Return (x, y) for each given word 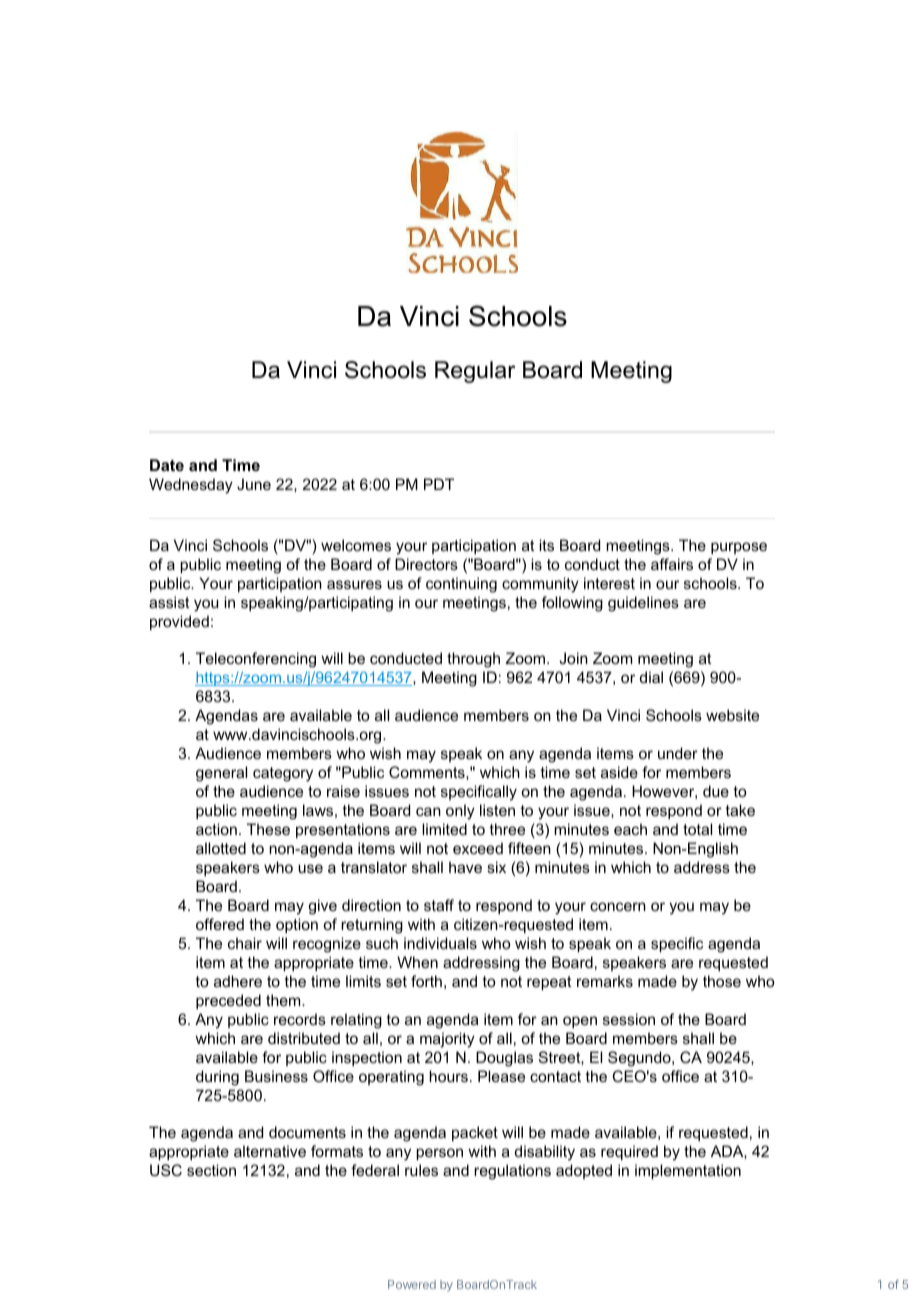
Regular (475, 372)
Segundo (640, 1059)
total (697, 829)
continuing (461, 585)
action (216, 829)
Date (167, 465)
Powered (412, 1284)
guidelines (643, 604)
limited (444, 829)
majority (447, 1040)
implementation (688, 1171)
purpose (739, 548)
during (217, 1078)
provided (179, 622)
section (211, 1170)
